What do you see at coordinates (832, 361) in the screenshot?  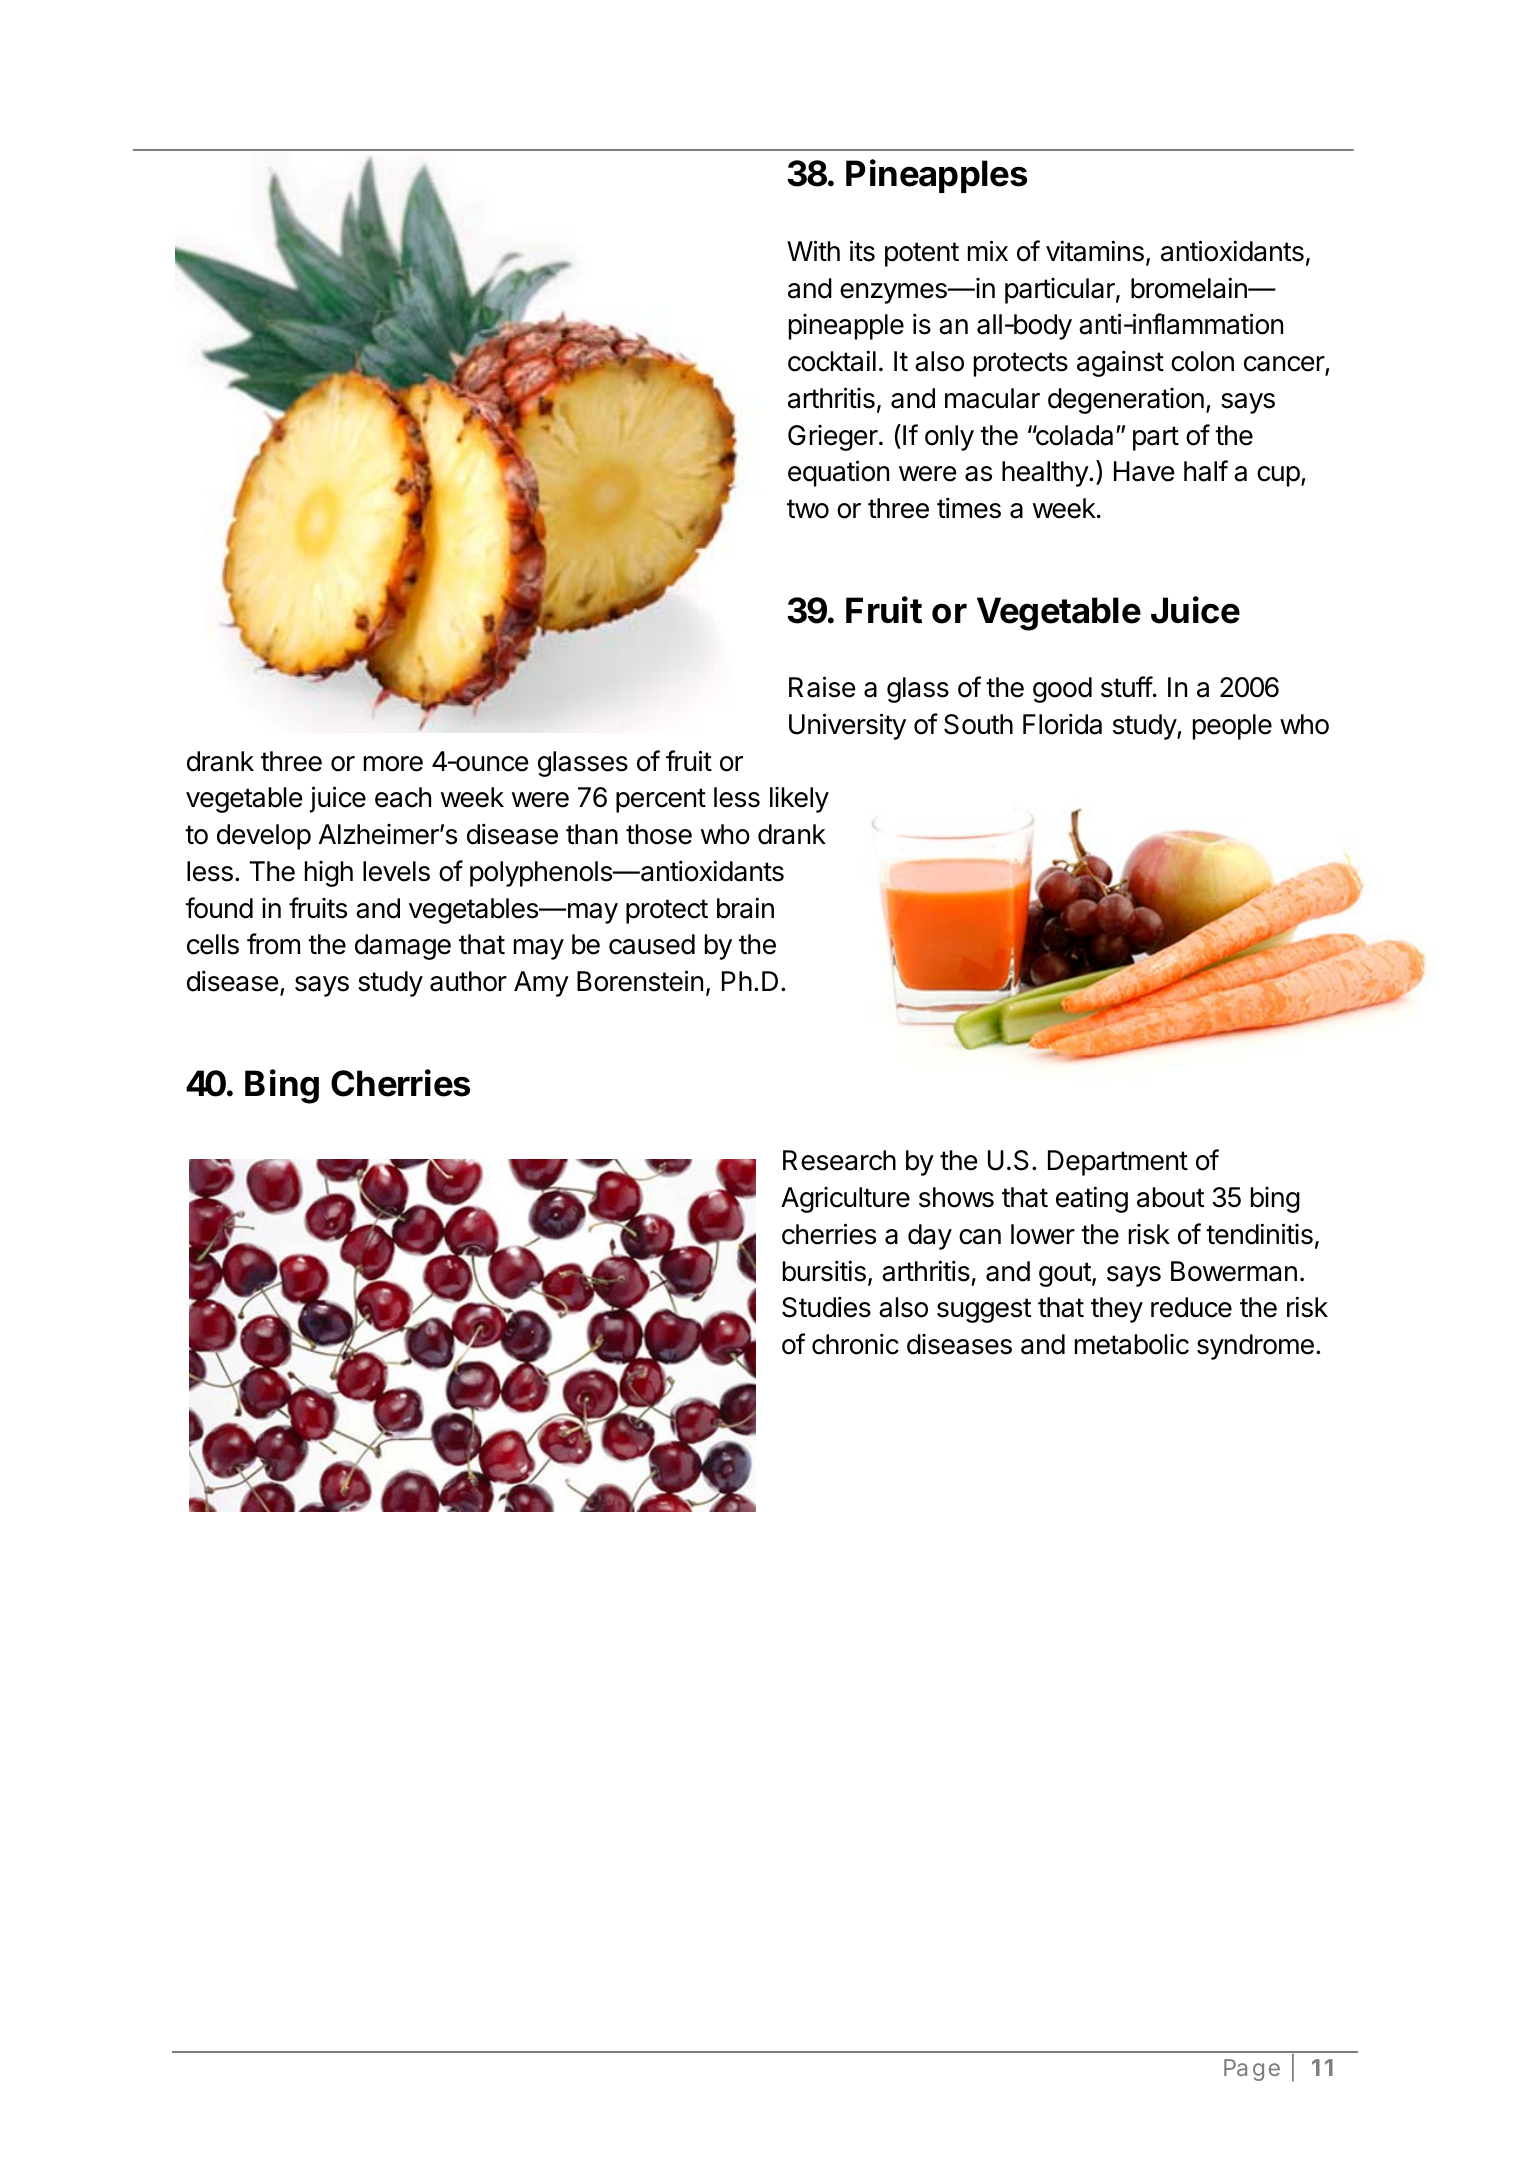 I see `cocktail` at bounding box center [832, 361].
